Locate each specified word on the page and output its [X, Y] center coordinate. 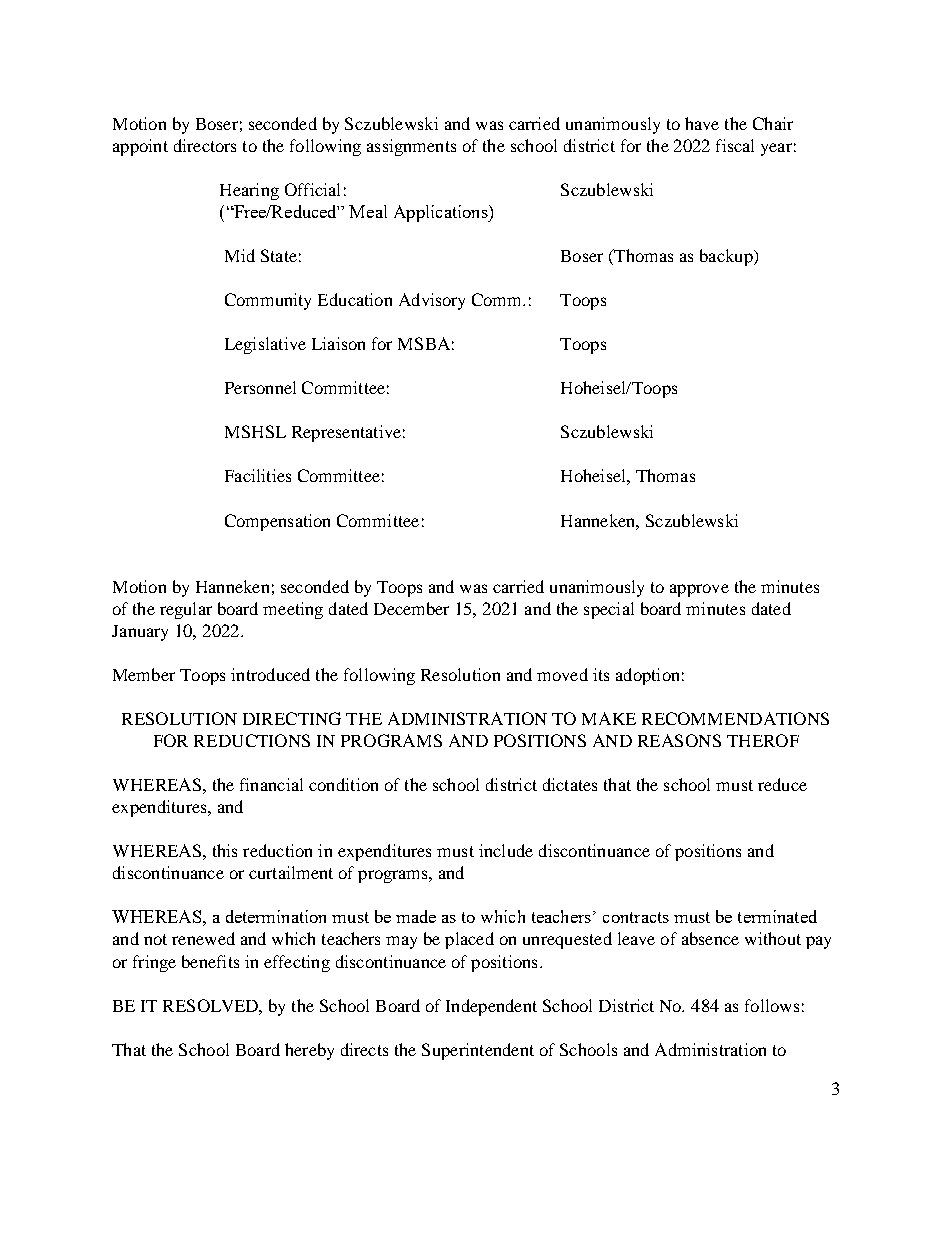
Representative [346, 433]
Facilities [258, 475]
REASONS [679, 740]
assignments [411, 147]
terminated [777, 916]
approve [699, 590]
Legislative [265, 345]
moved [562, 674]
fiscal [735, 145]
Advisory [432, 301]
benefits [210, 961]
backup [727, 257]
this [225, 850]
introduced [270, 674]
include [506, 850]
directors [205, 145]
